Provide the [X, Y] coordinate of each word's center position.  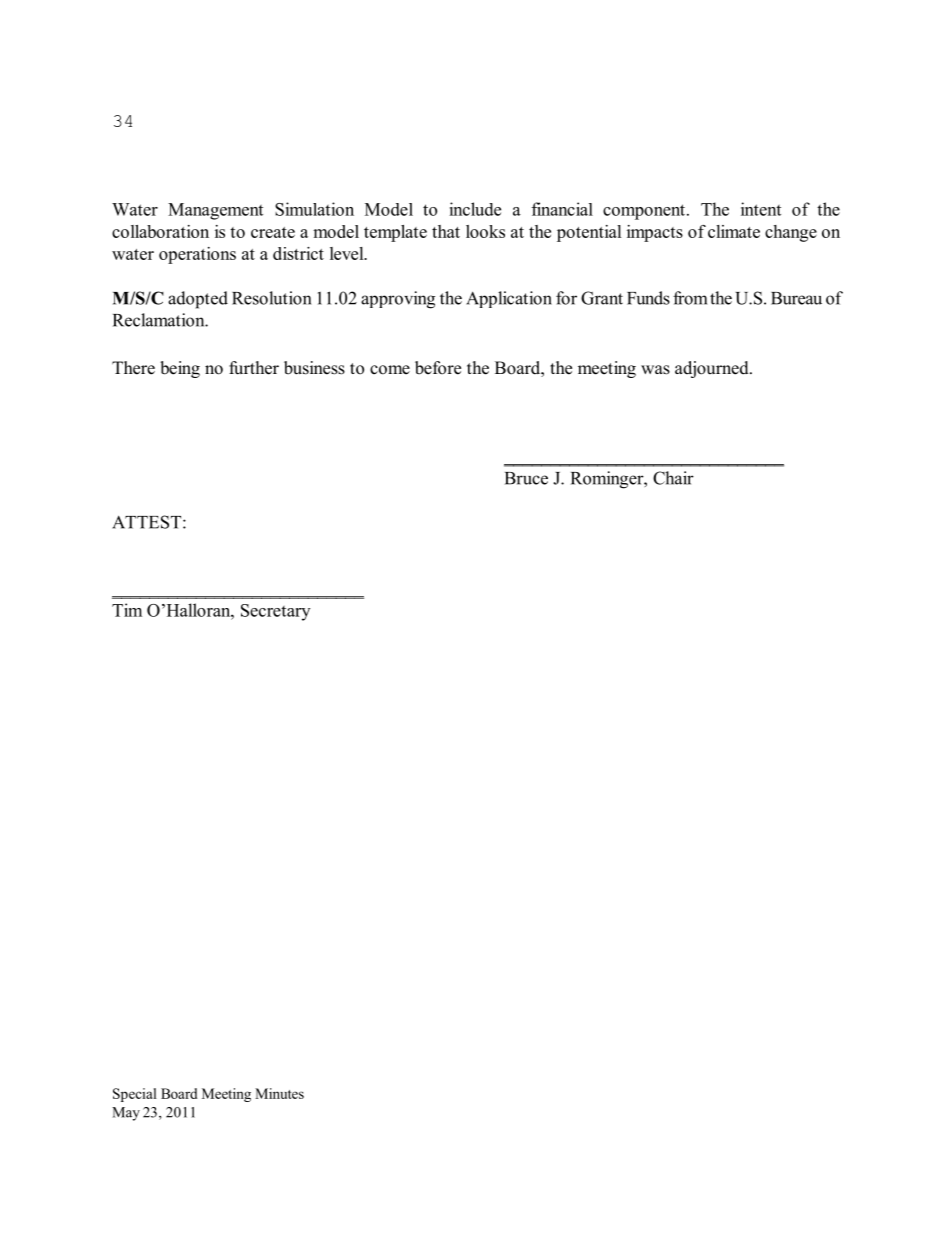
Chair [673, 478]
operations [197, 255]
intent [761, 209]
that [446, 231]
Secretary [275, 612]
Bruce [526, 478]
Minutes [279, 1093]
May [126, 1114]
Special [135, 1095]
